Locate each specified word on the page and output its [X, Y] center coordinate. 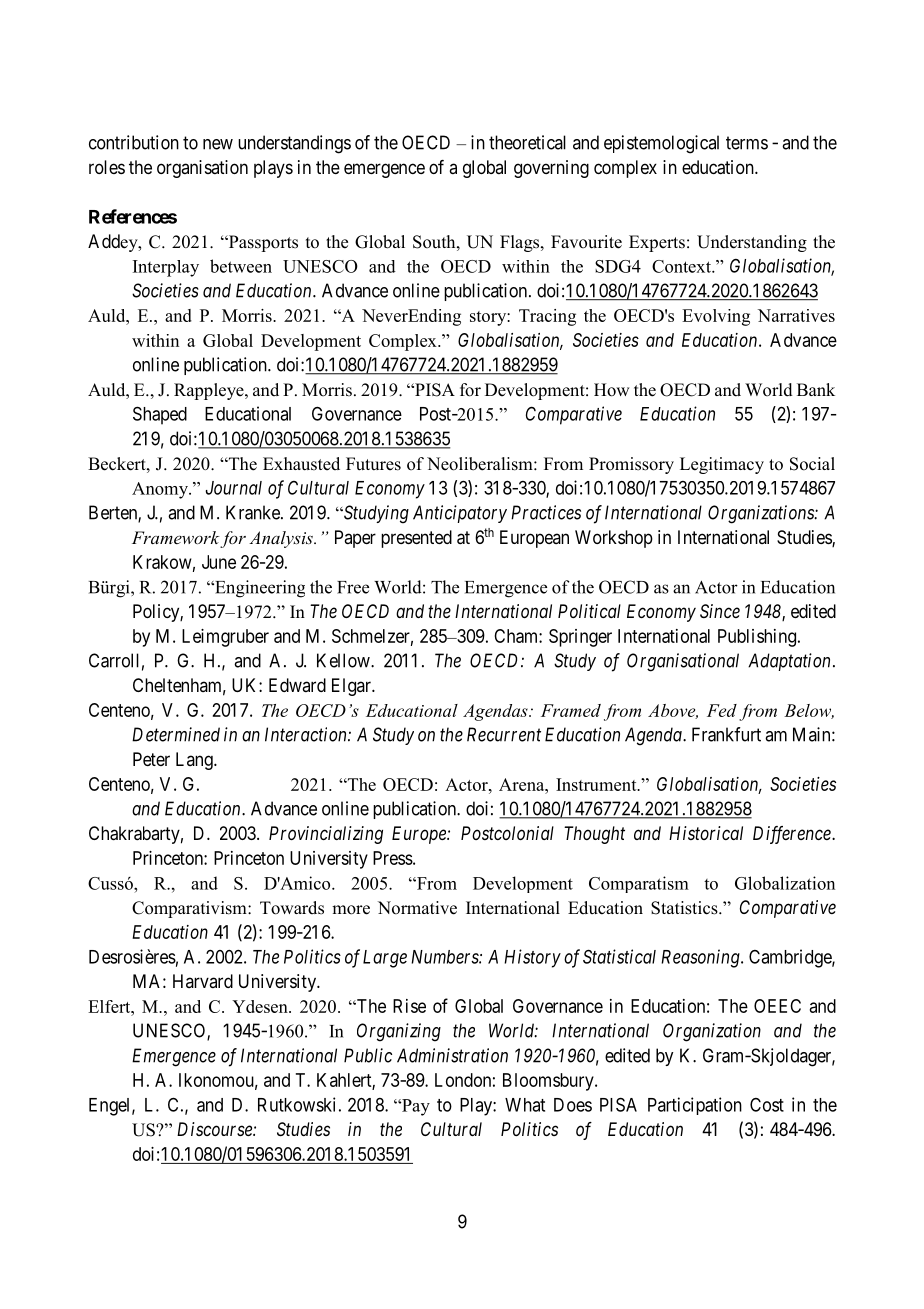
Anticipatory [460, 514]
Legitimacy [722, 465]
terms [747, 143]
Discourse [215, 1129]
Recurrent [504, 734]
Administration [452, 1055]
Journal [233, 488]
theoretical [527, 142]
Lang [195, 761]
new [218, 144]
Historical [706, 833]
